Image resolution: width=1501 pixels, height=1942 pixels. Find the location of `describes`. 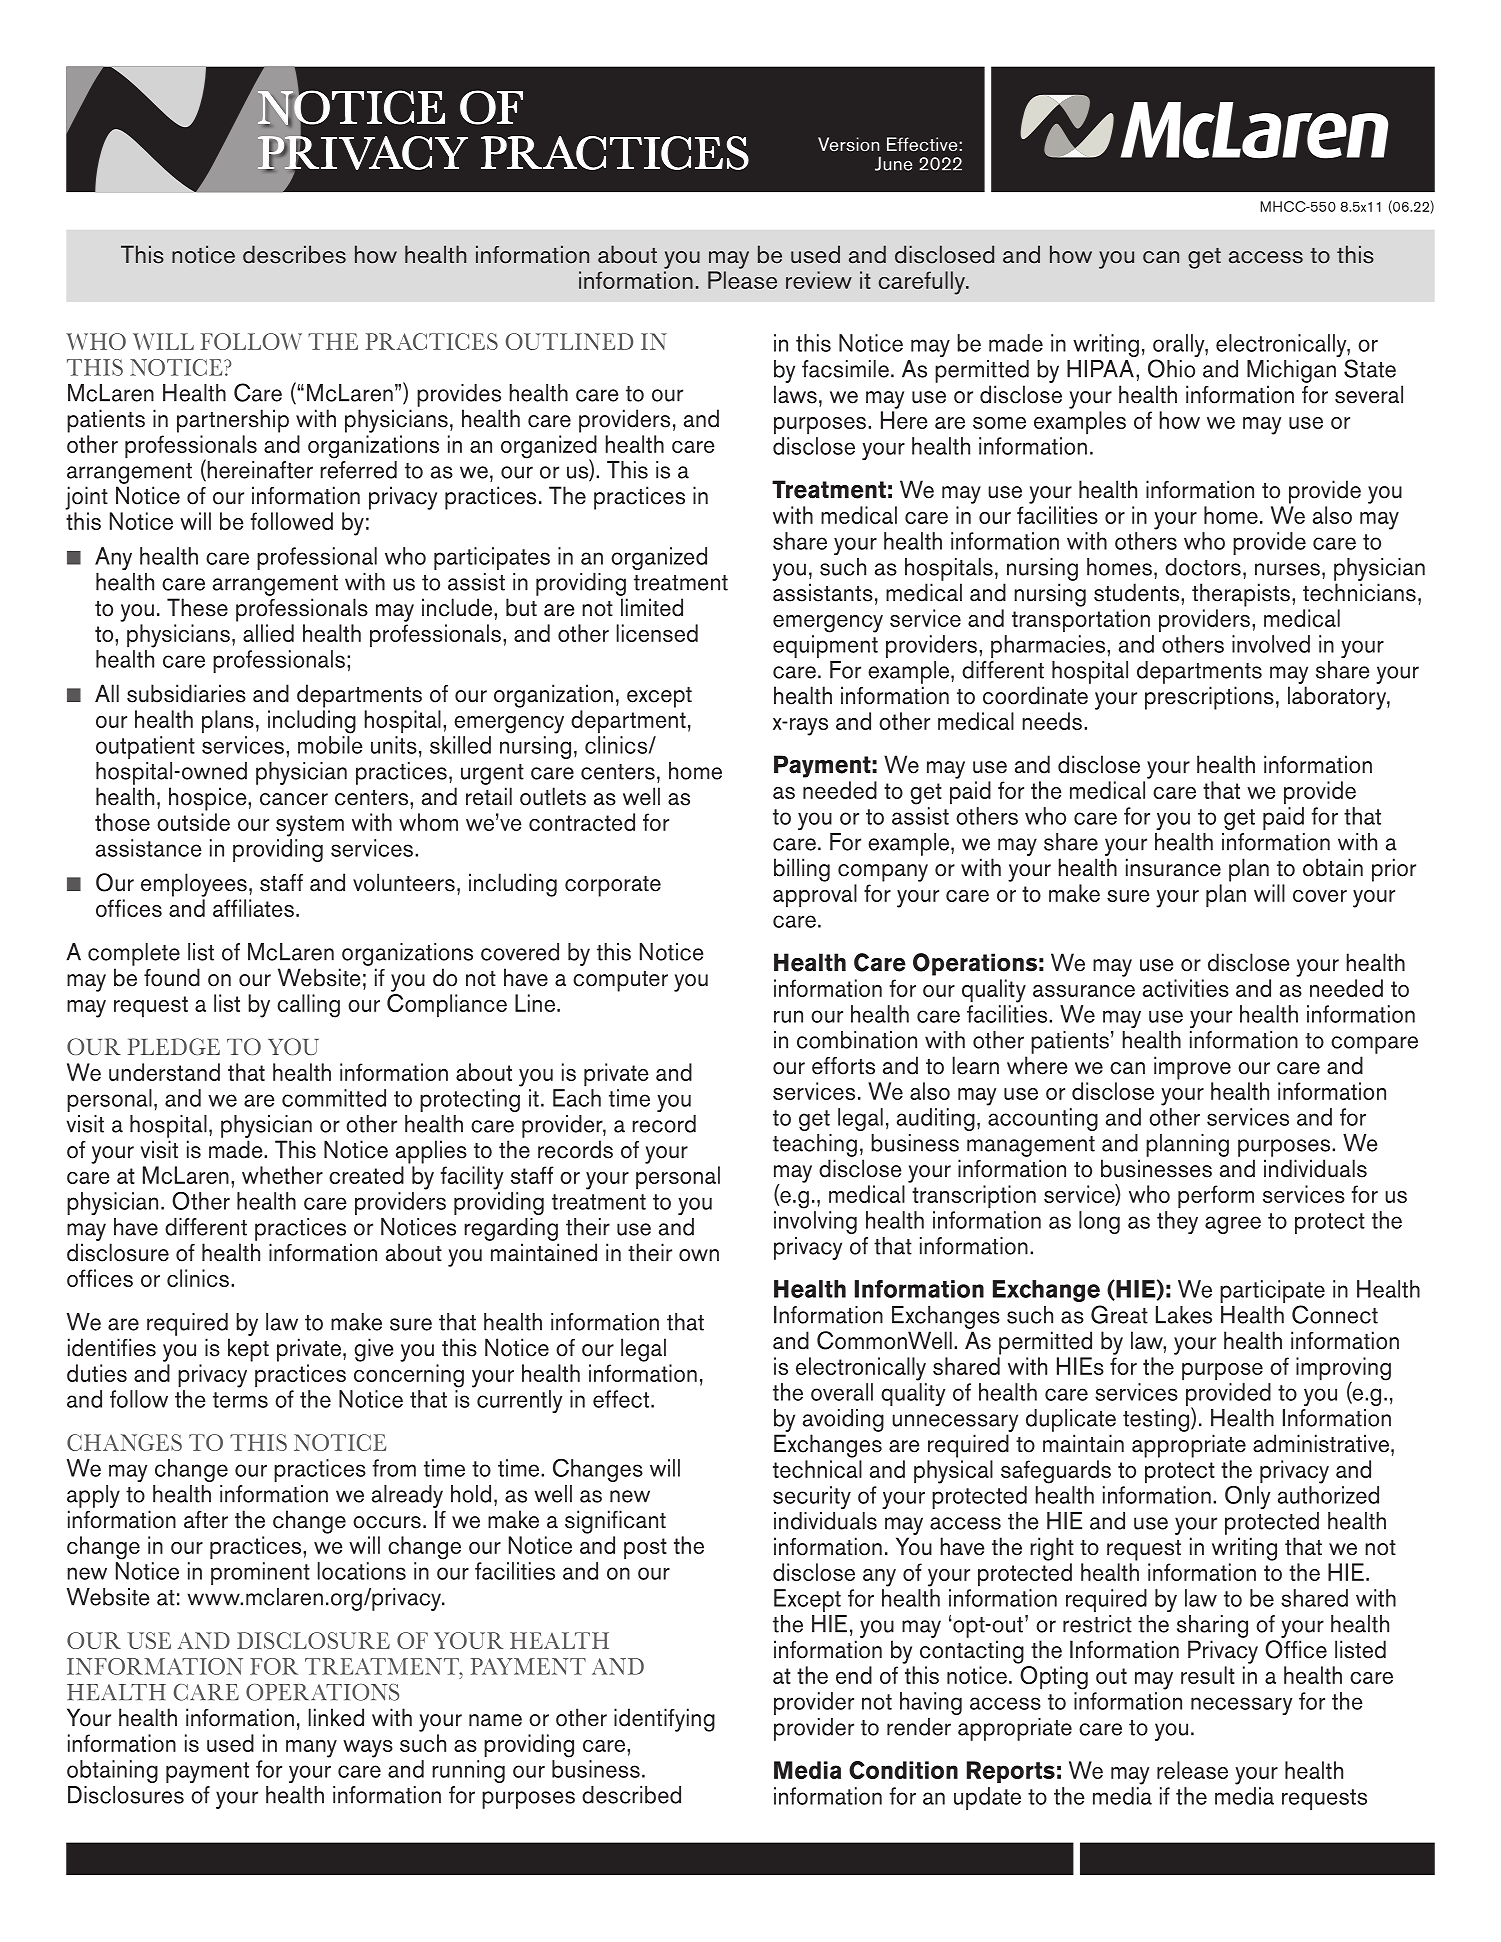

describes is located at coordinates (294, 254).
